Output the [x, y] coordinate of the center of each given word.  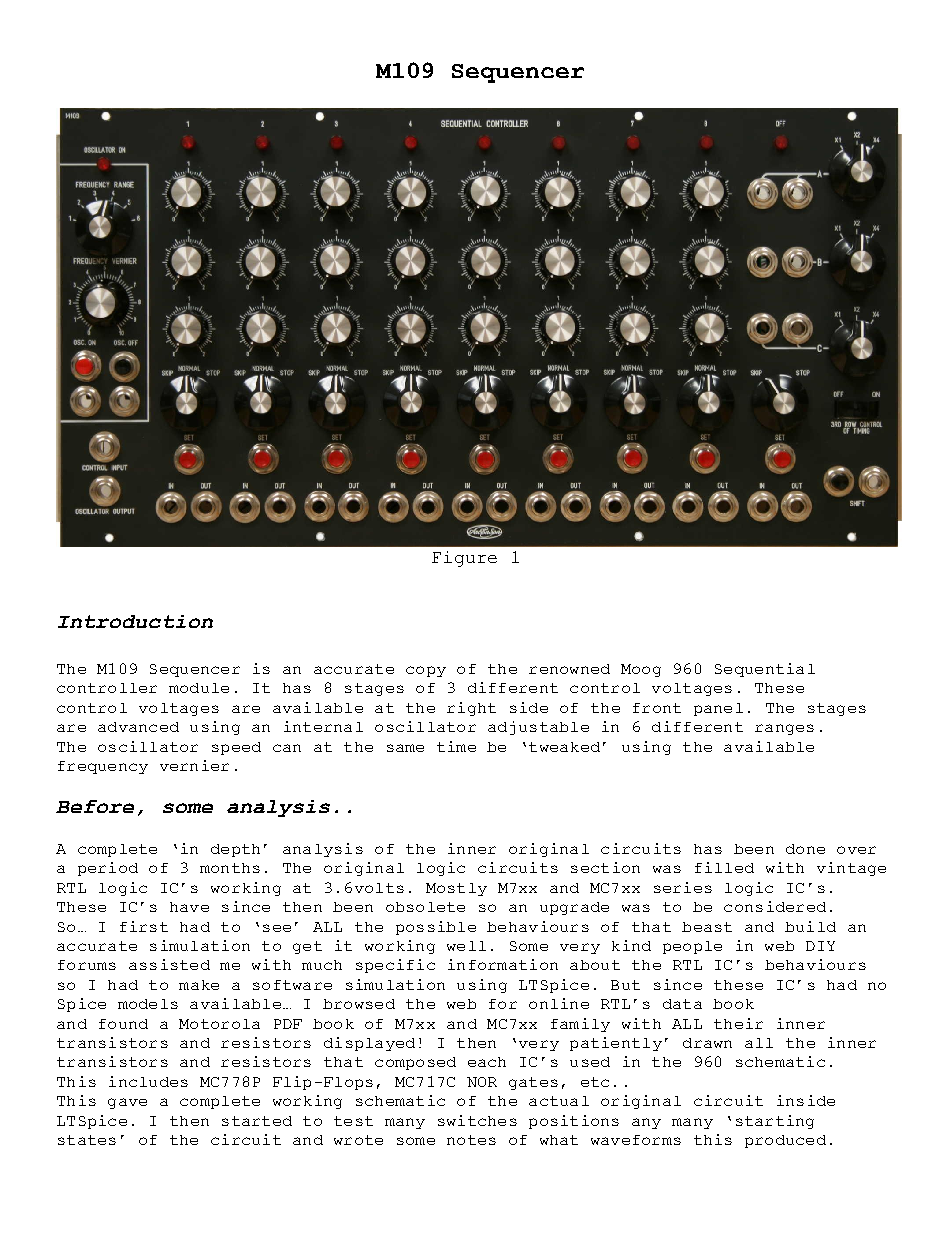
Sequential [765, 670]
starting [775, 1122]
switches [477, 1120]
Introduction [135, 621]
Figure [464, 559]
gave [127, 1103]
